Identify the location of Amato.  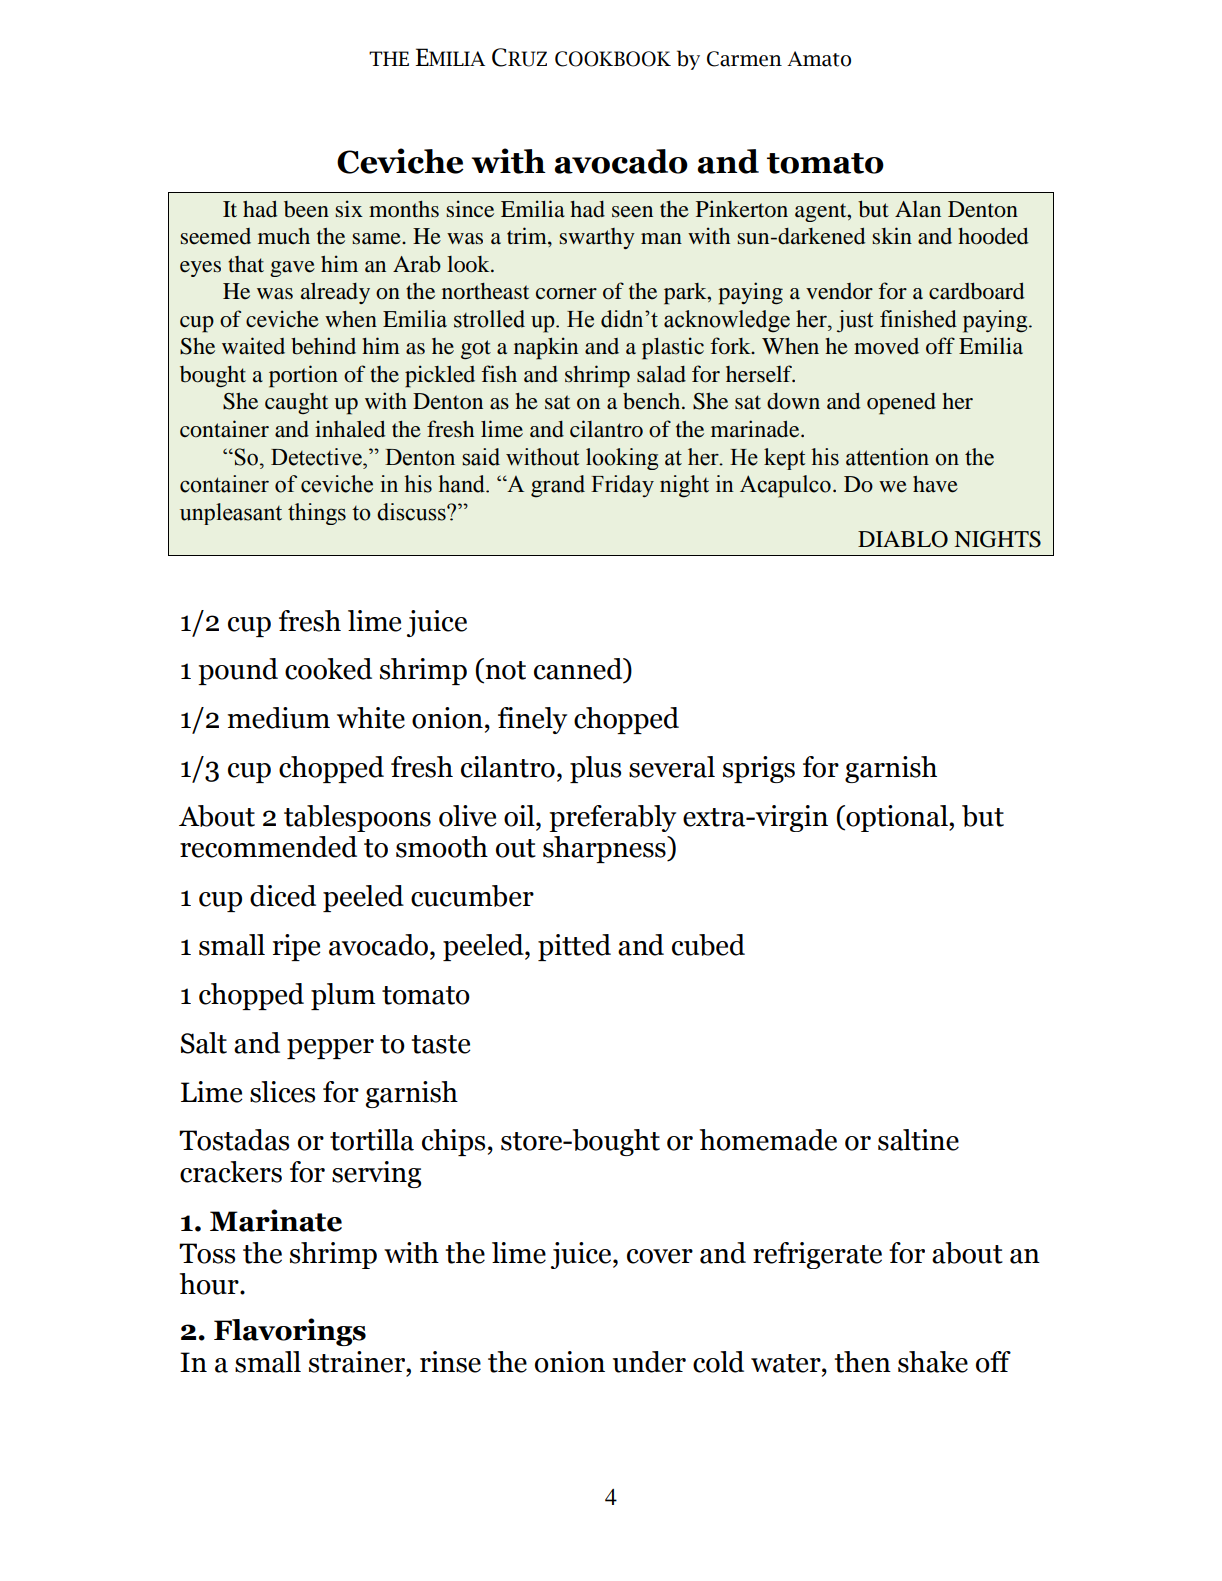
(819, 59).
